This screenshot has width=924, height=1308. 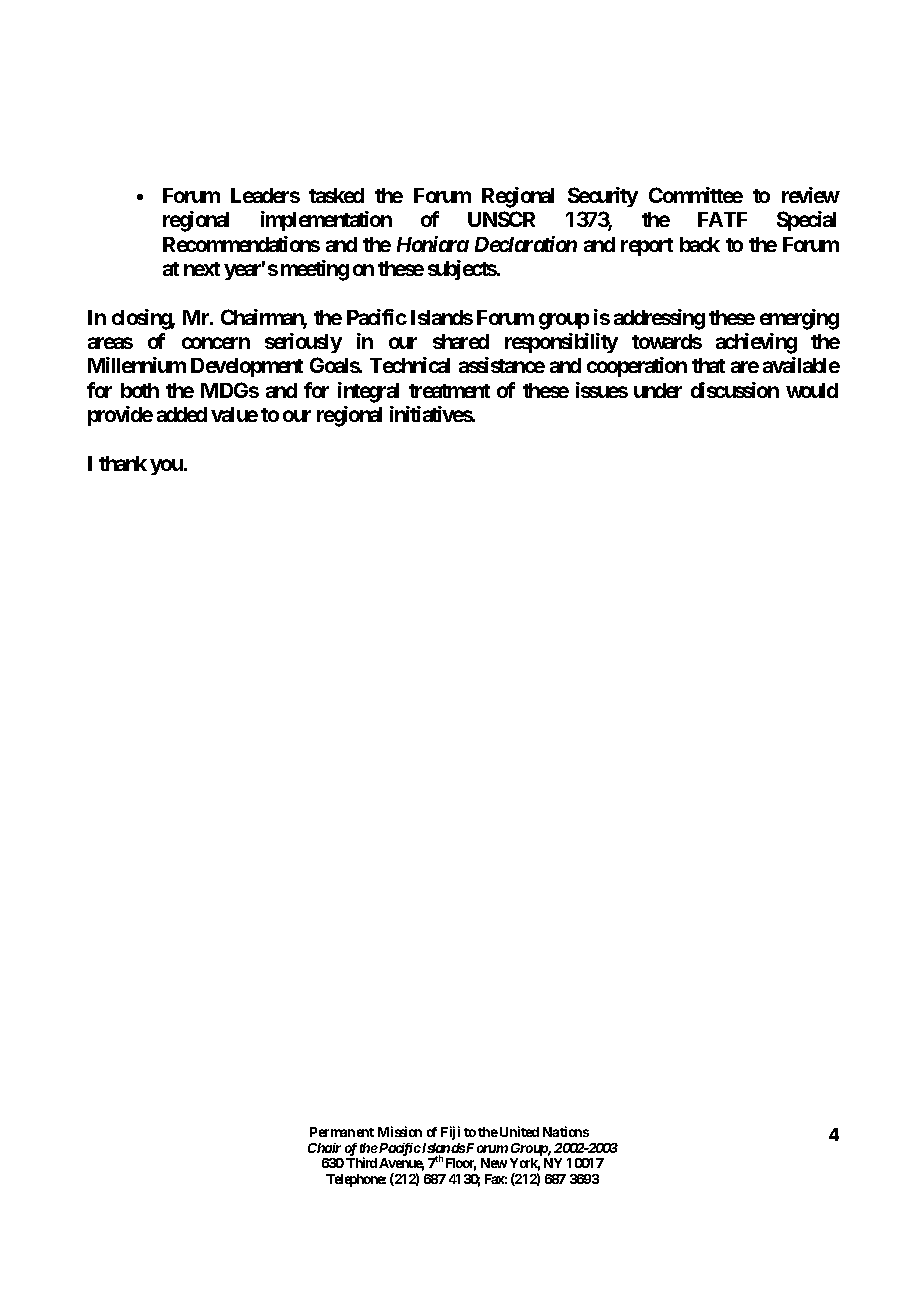 I want to click on provide, so click(x=120, y=416).
